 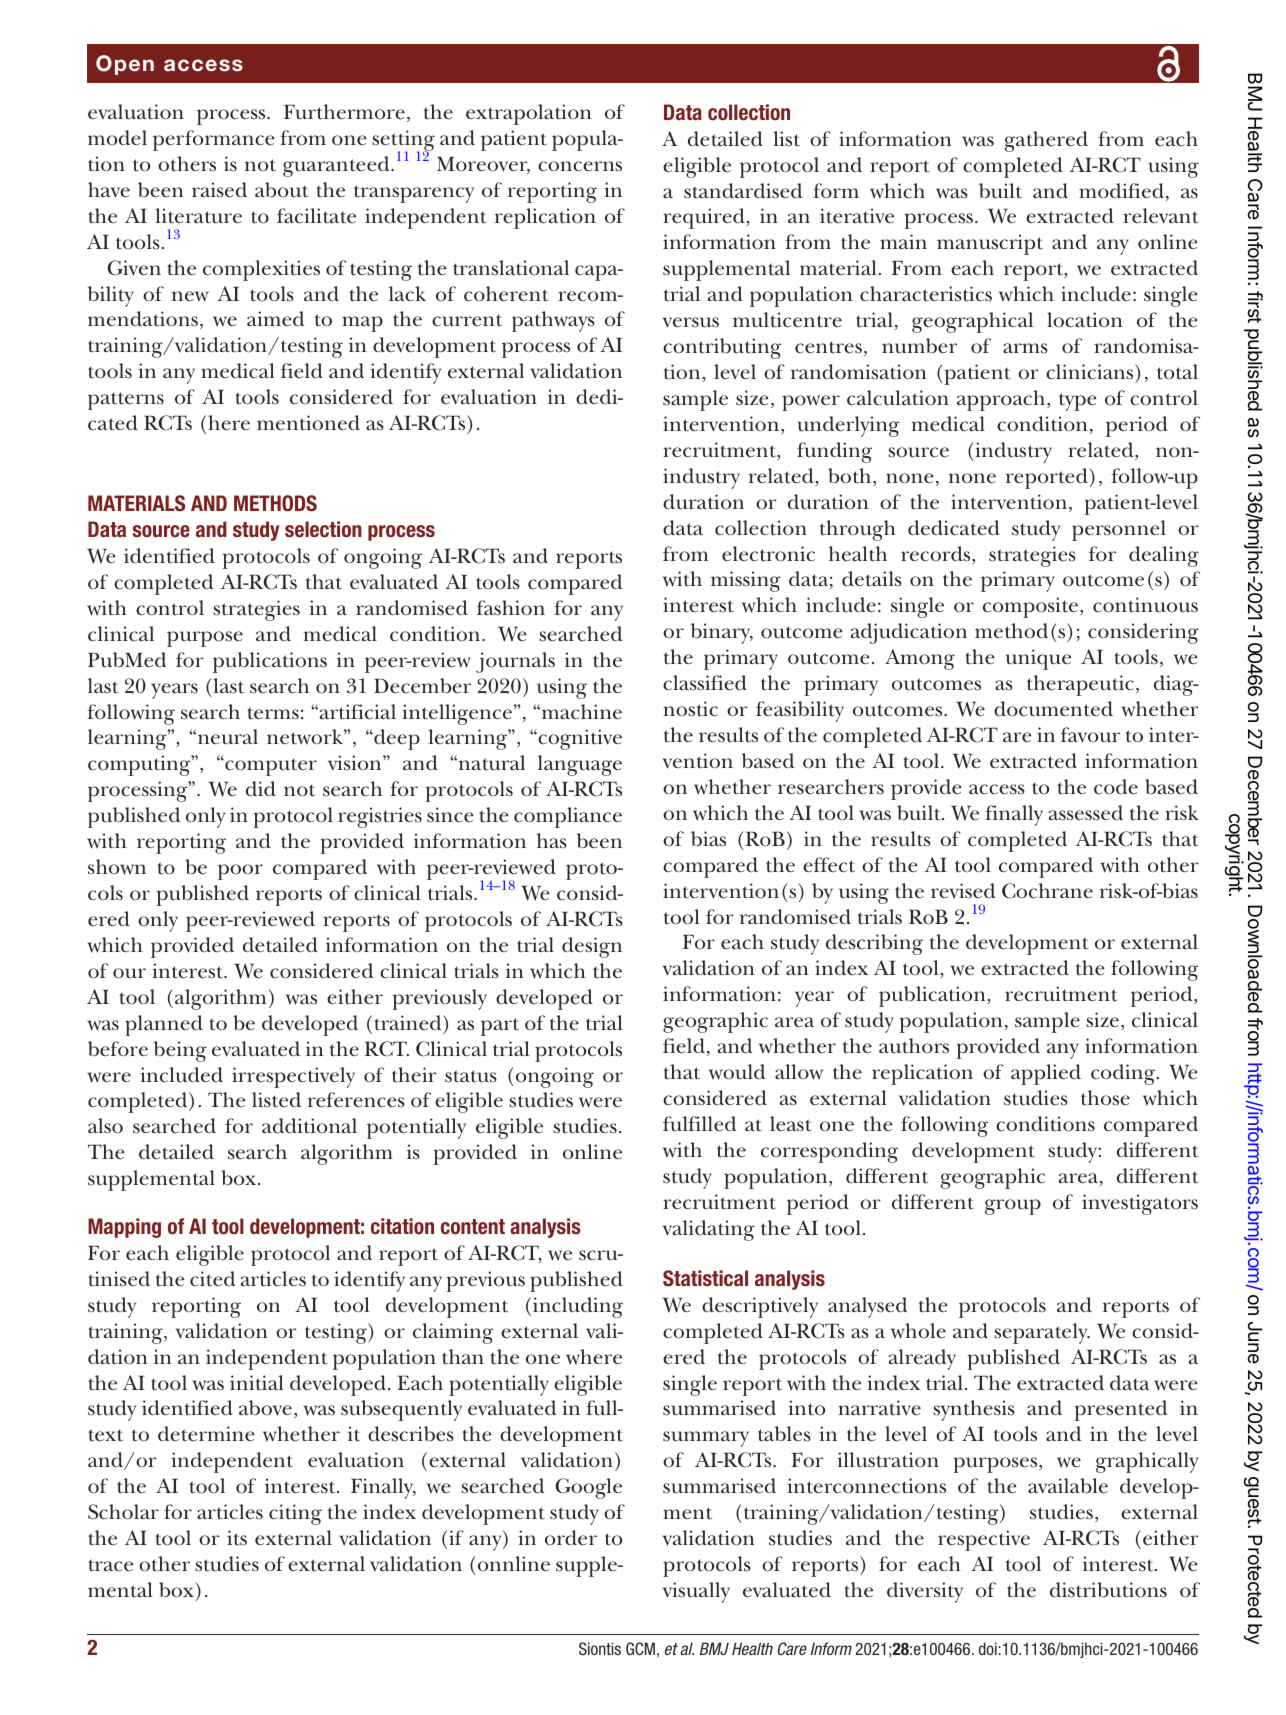 What do you see at coordinates (580, 166) in the screenshot?
I see `concerns` at bounding box center [580, 166].
